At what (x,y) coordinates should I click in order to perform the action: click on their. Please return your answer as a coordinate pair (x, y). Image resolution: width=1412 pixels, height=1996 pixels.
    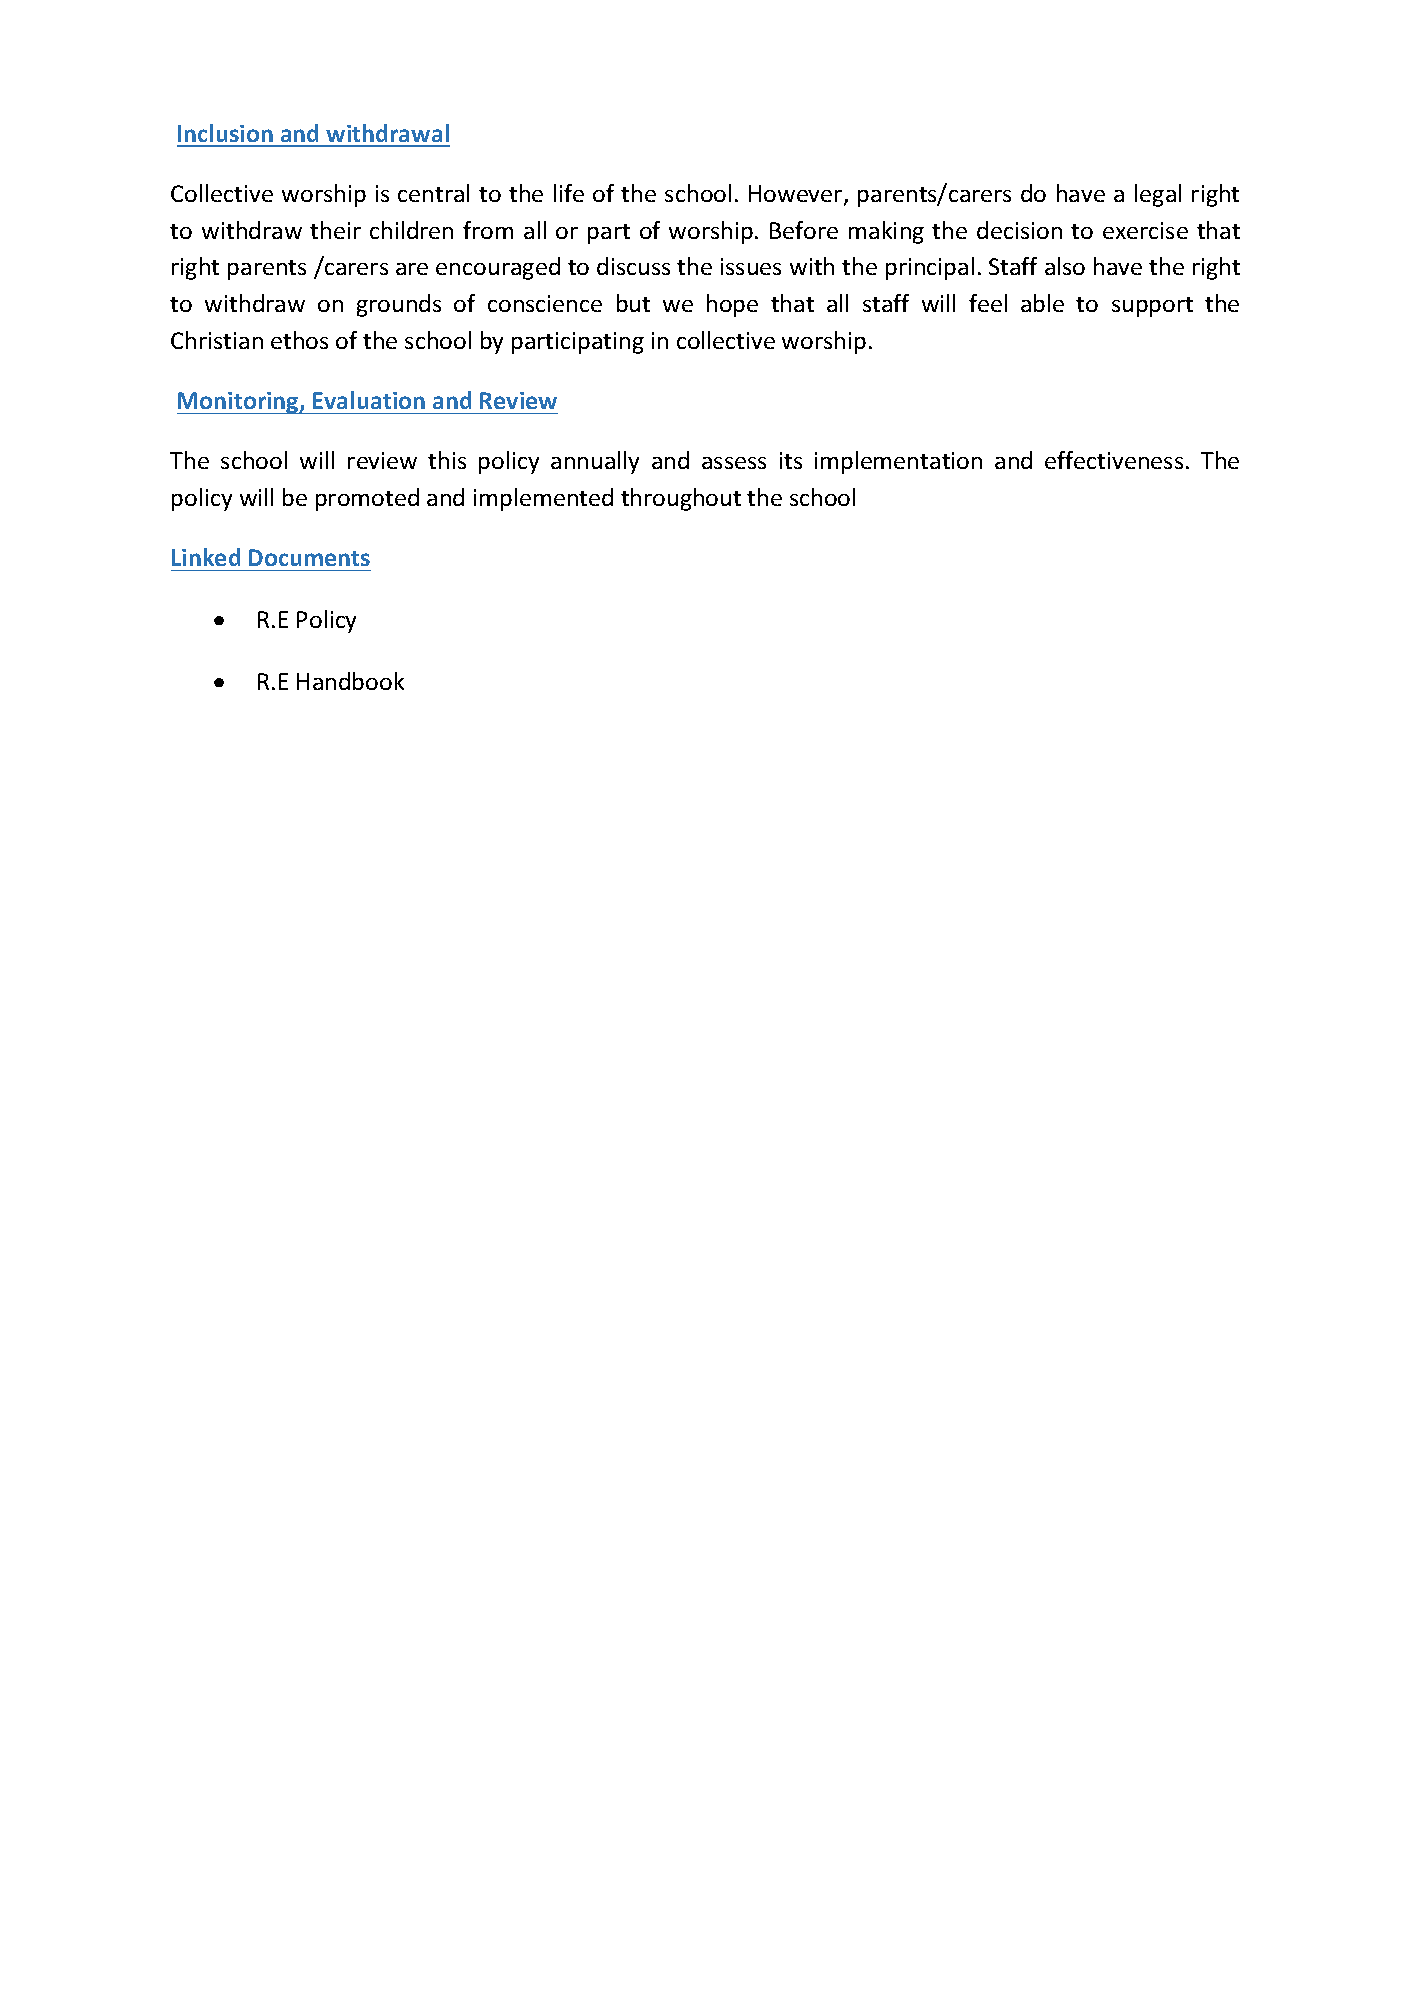
    Looking at the image, I should click on (335, 230).
